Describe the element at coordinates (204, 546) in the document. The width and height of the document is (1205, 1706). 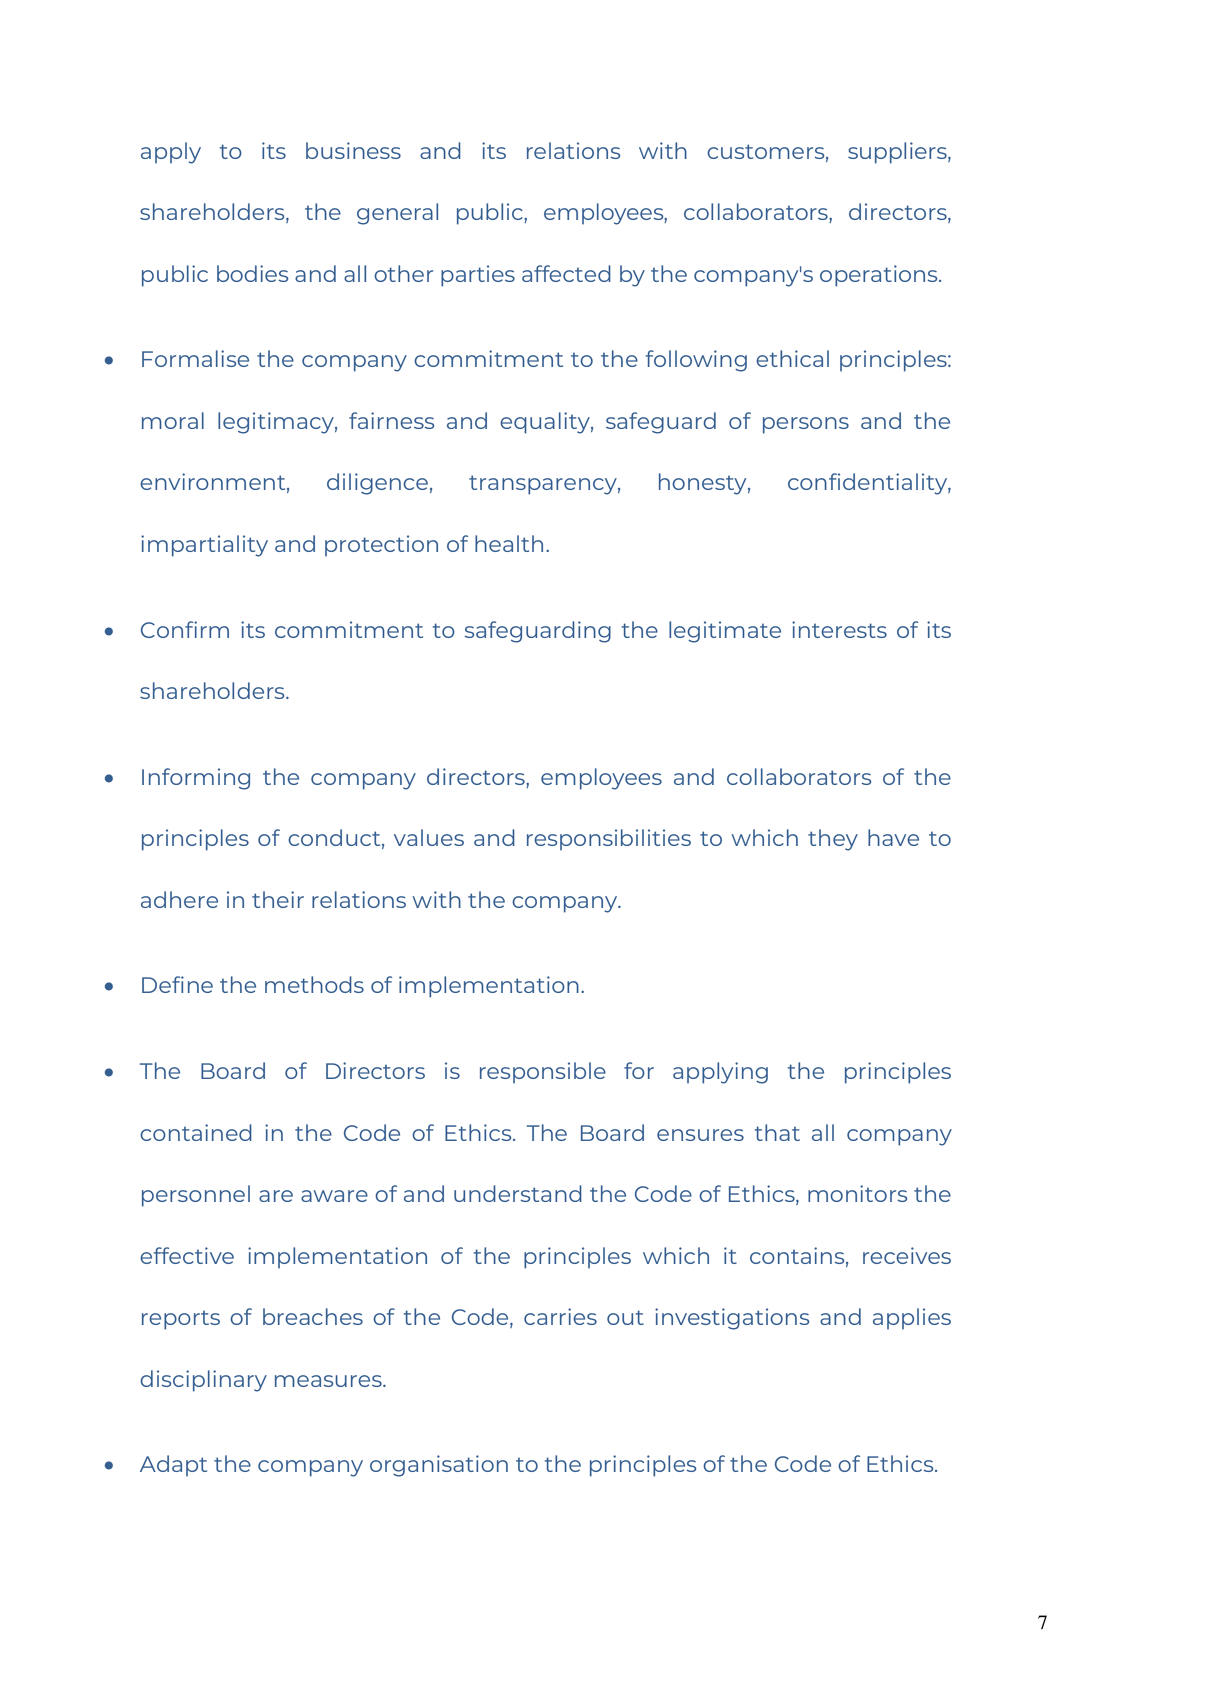
I see `impartiality` at that location.
